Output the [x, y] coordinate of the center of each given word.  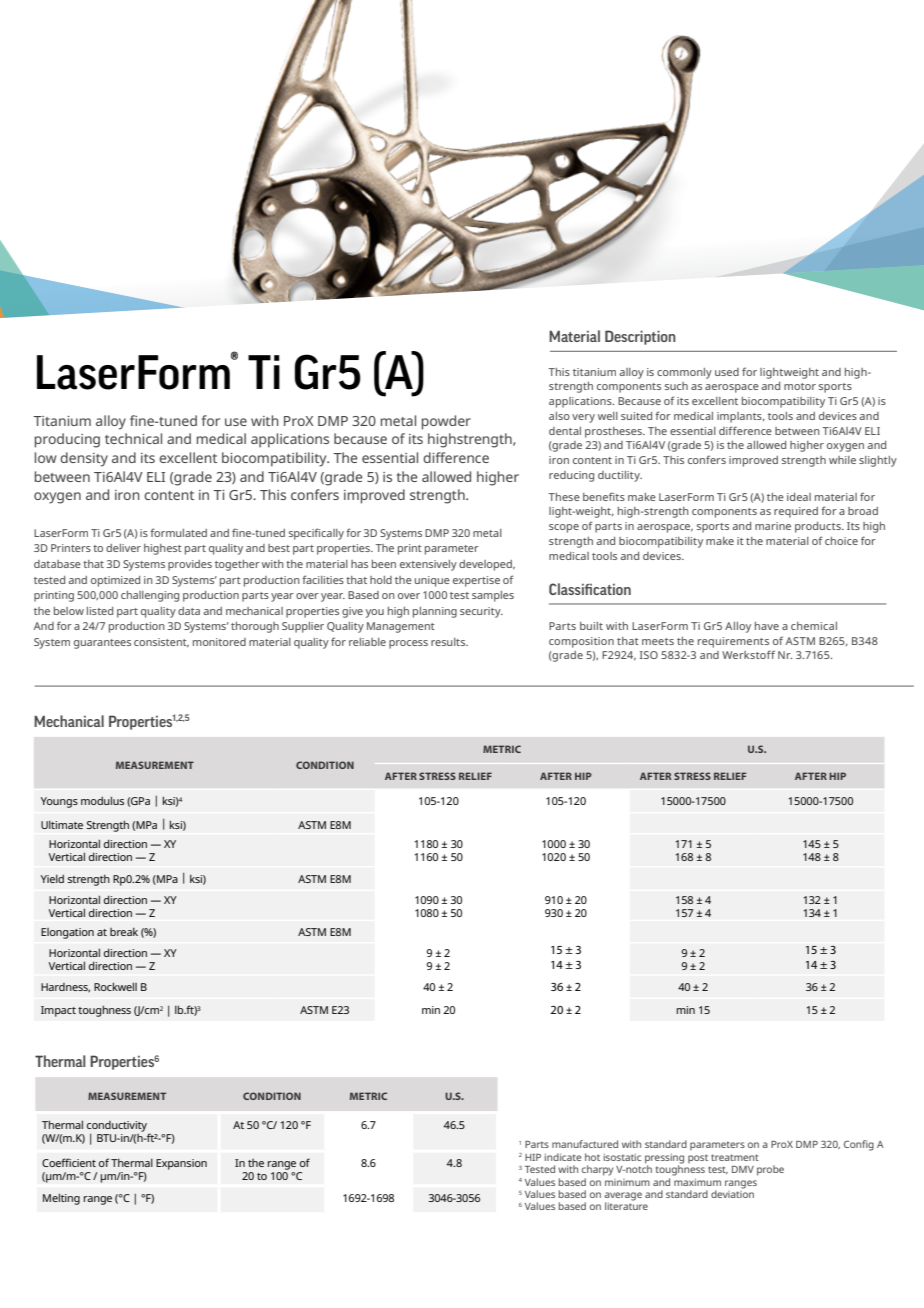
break [124, 931]
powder [446, 422]
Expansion [181, 1164]
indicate [563, 1157]
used [727, 372]
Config [859, 1145]
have [767, 626]
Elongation [67, 933]
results [449, 642]
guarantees [102, 644]
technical [133, 438]
